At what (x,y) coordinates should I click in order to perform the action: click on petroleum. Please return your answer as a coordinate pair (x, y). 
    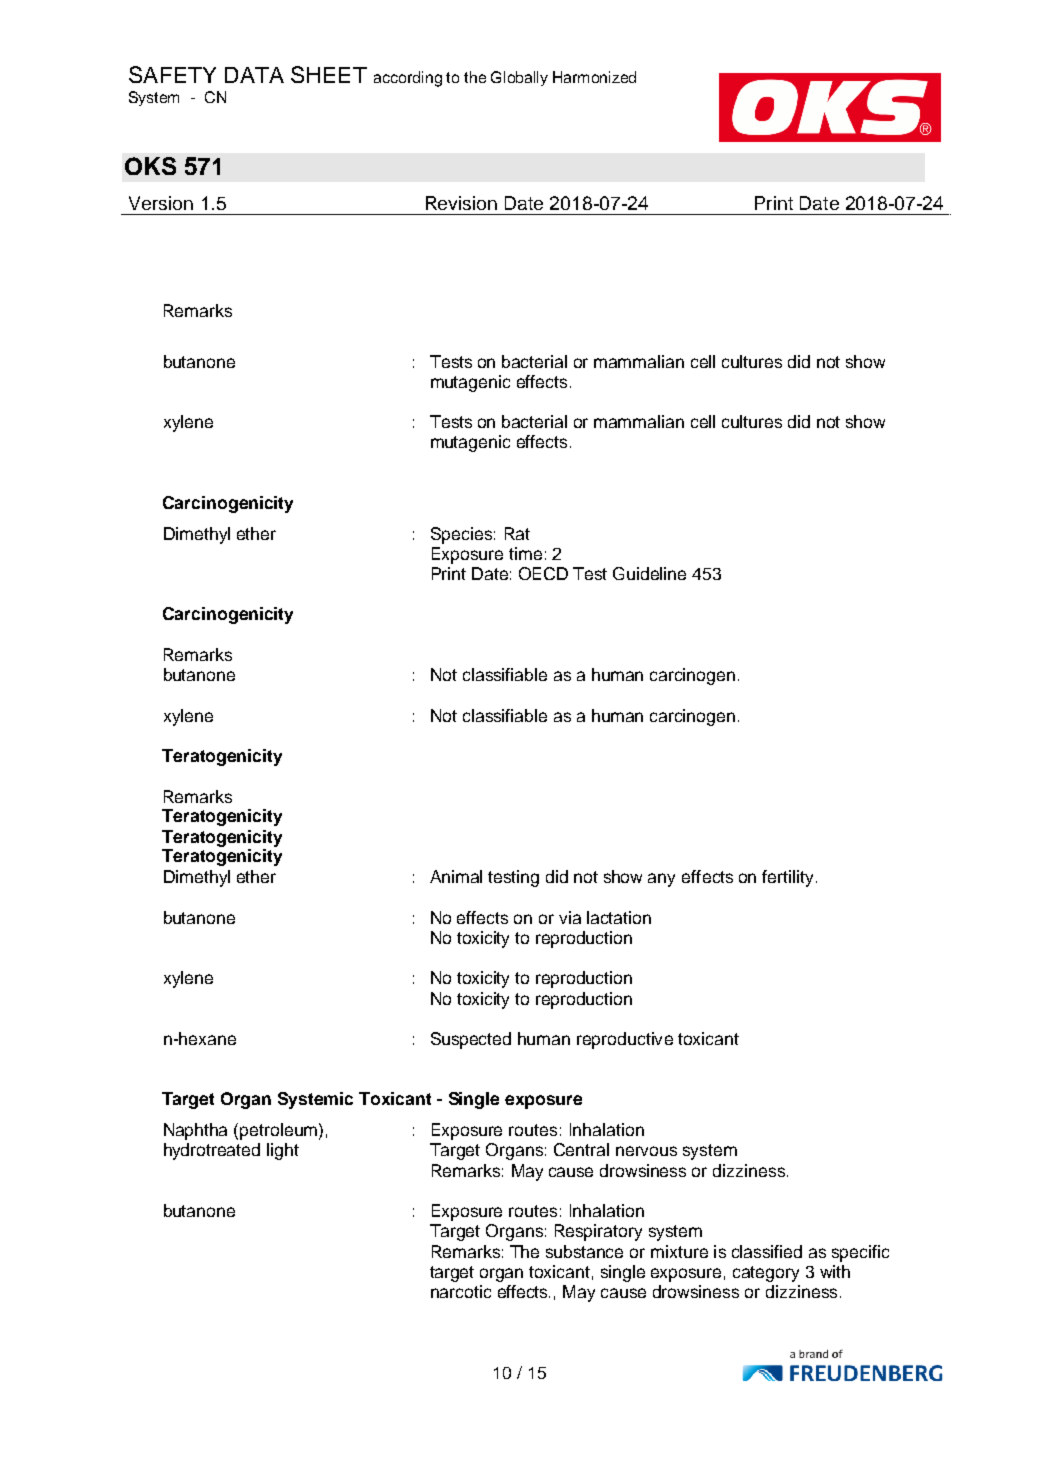
    Looking at the image, I should click on (278, 1131).
